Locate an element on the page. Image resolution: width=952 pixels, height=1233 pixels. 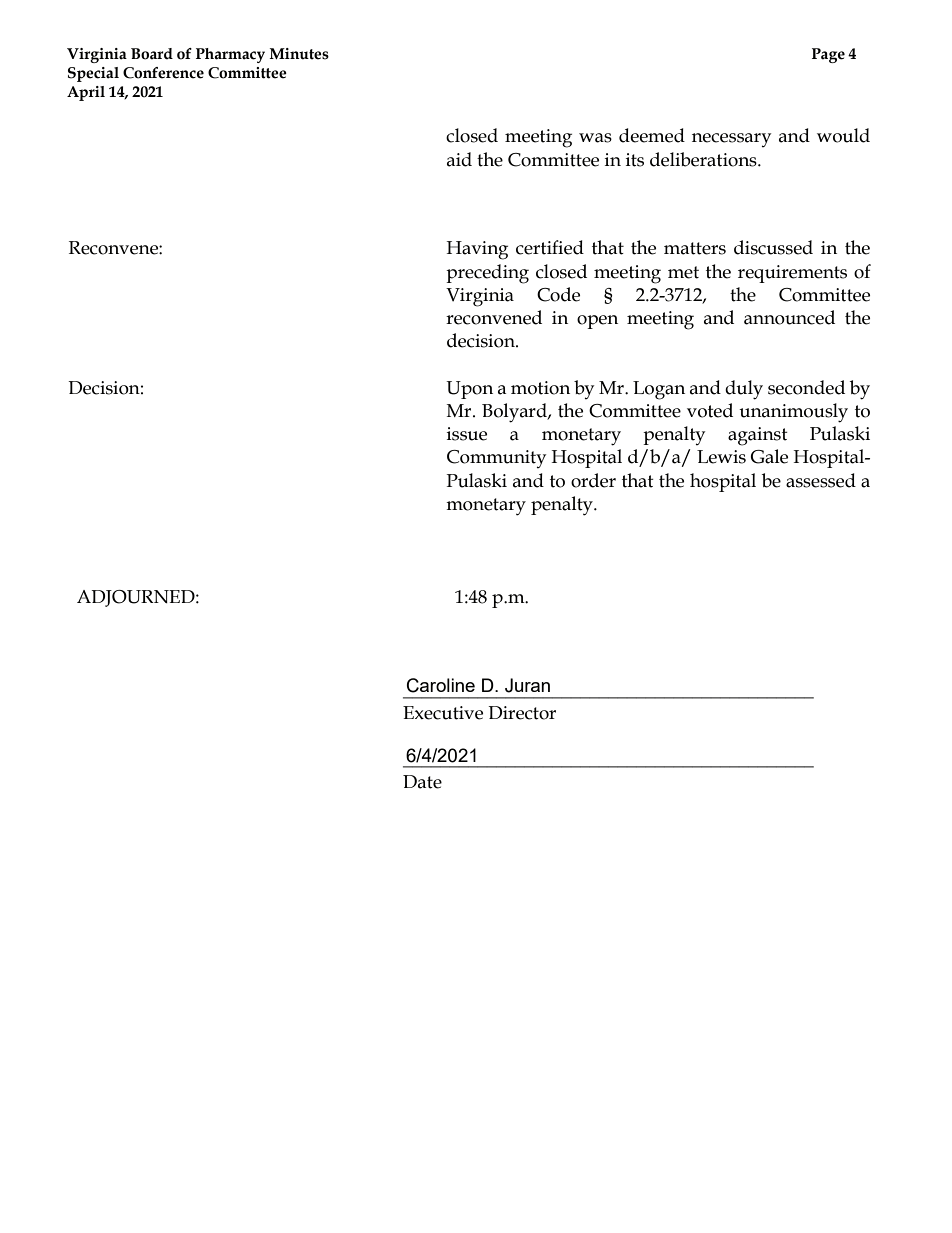
Conference is located at coordinates (163, 73).
